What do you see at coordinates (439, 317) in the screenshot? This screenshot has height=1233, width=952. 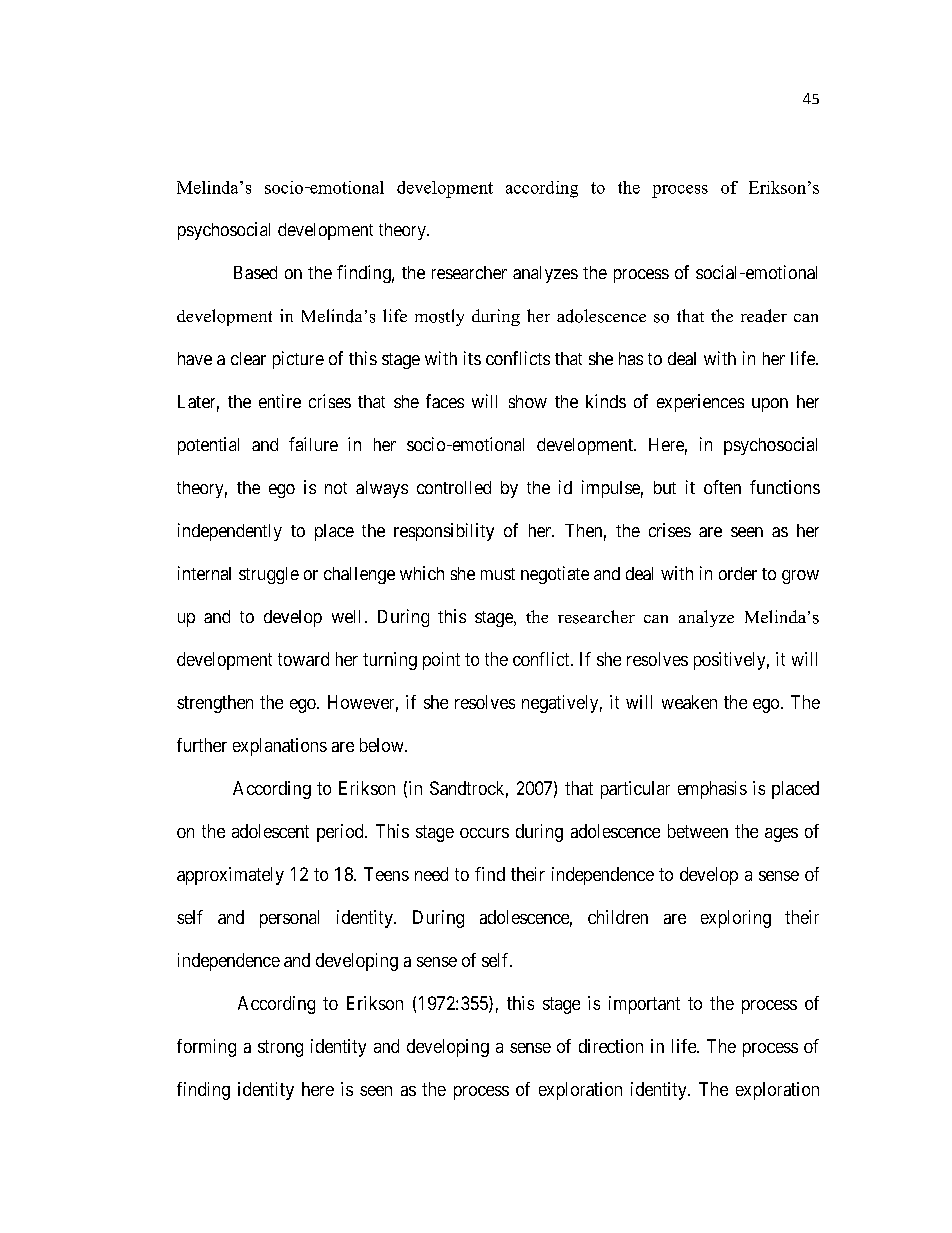 I see `mostly` at bounding box center [439, 317].
